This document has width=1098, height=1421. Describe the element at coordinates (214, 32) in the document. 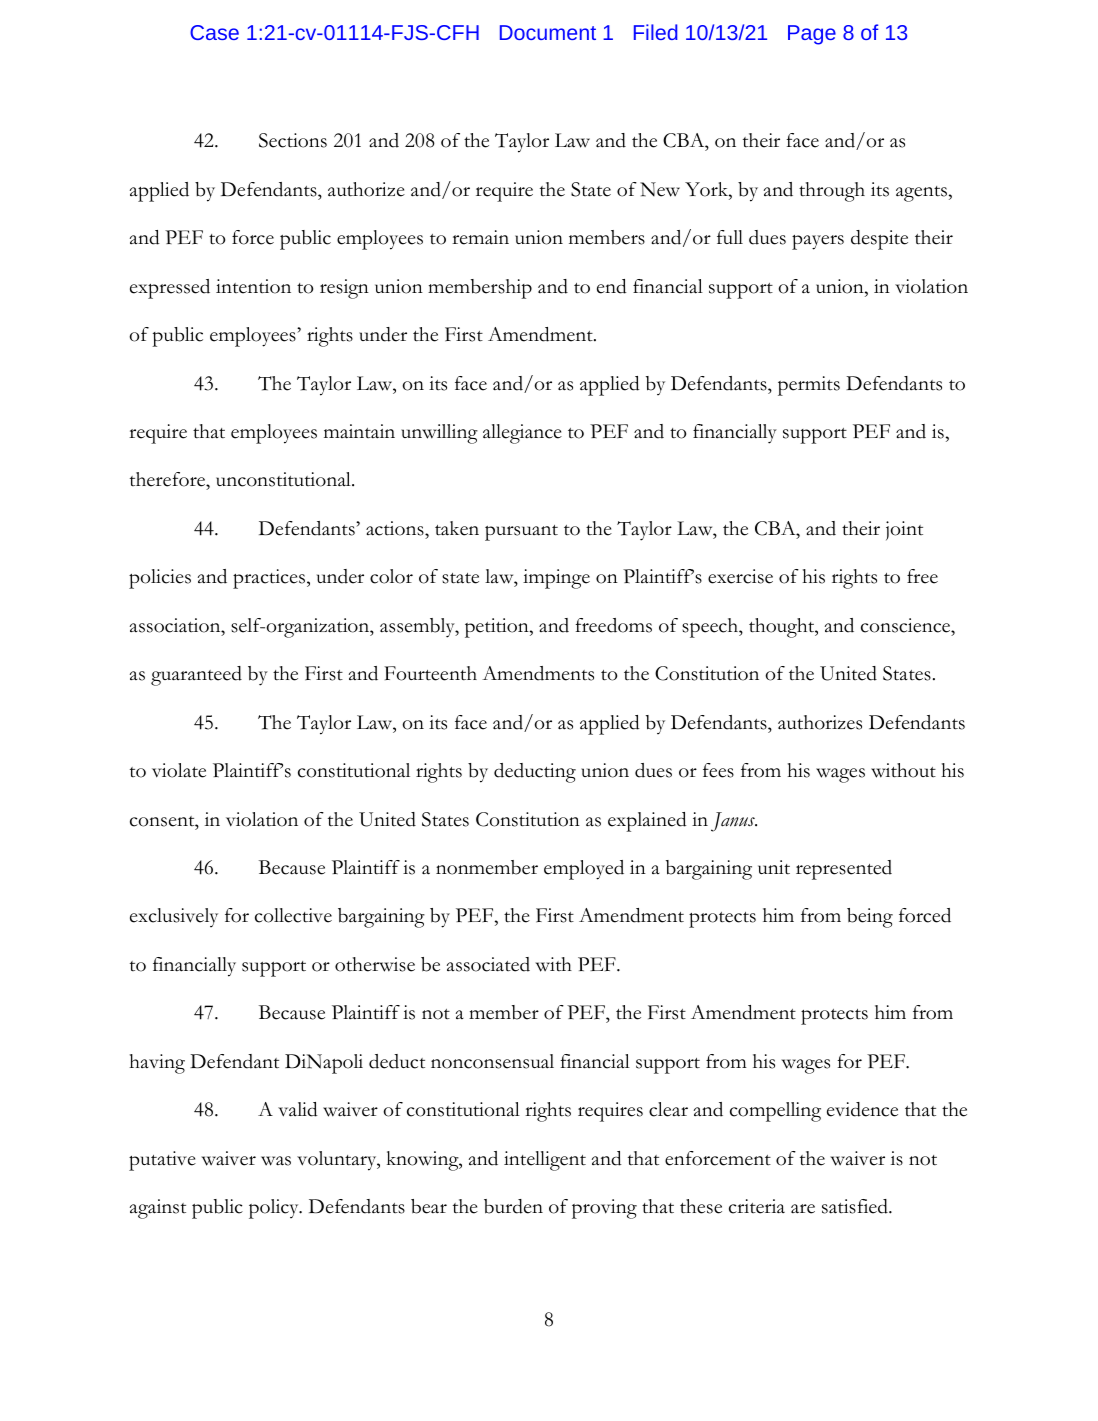

I see `Case` at that location.
